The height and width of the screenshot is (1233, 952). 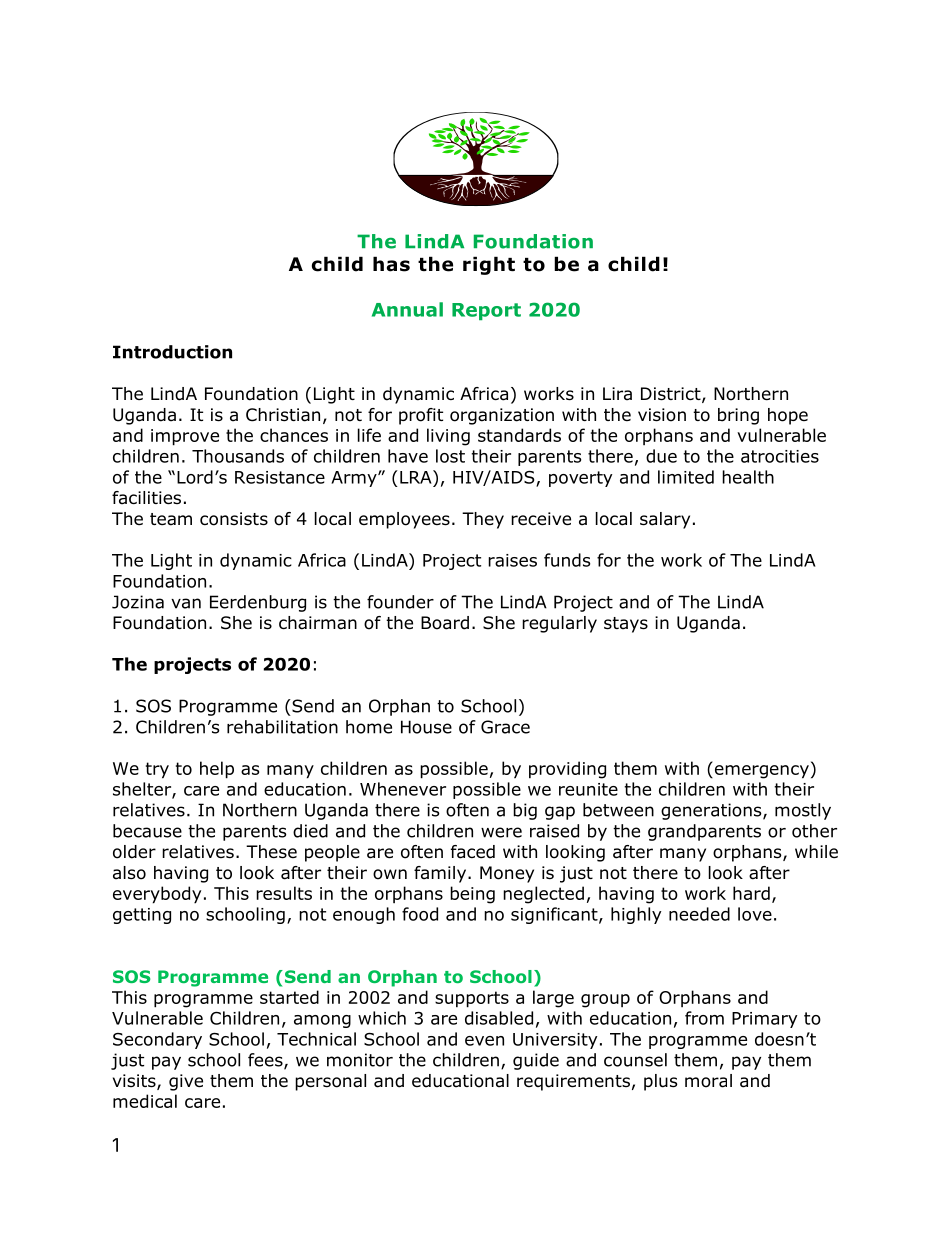 What do you see at coordinates (486, 311) in the screenshot?
I see `Report` at bounding box center [486, 311].
